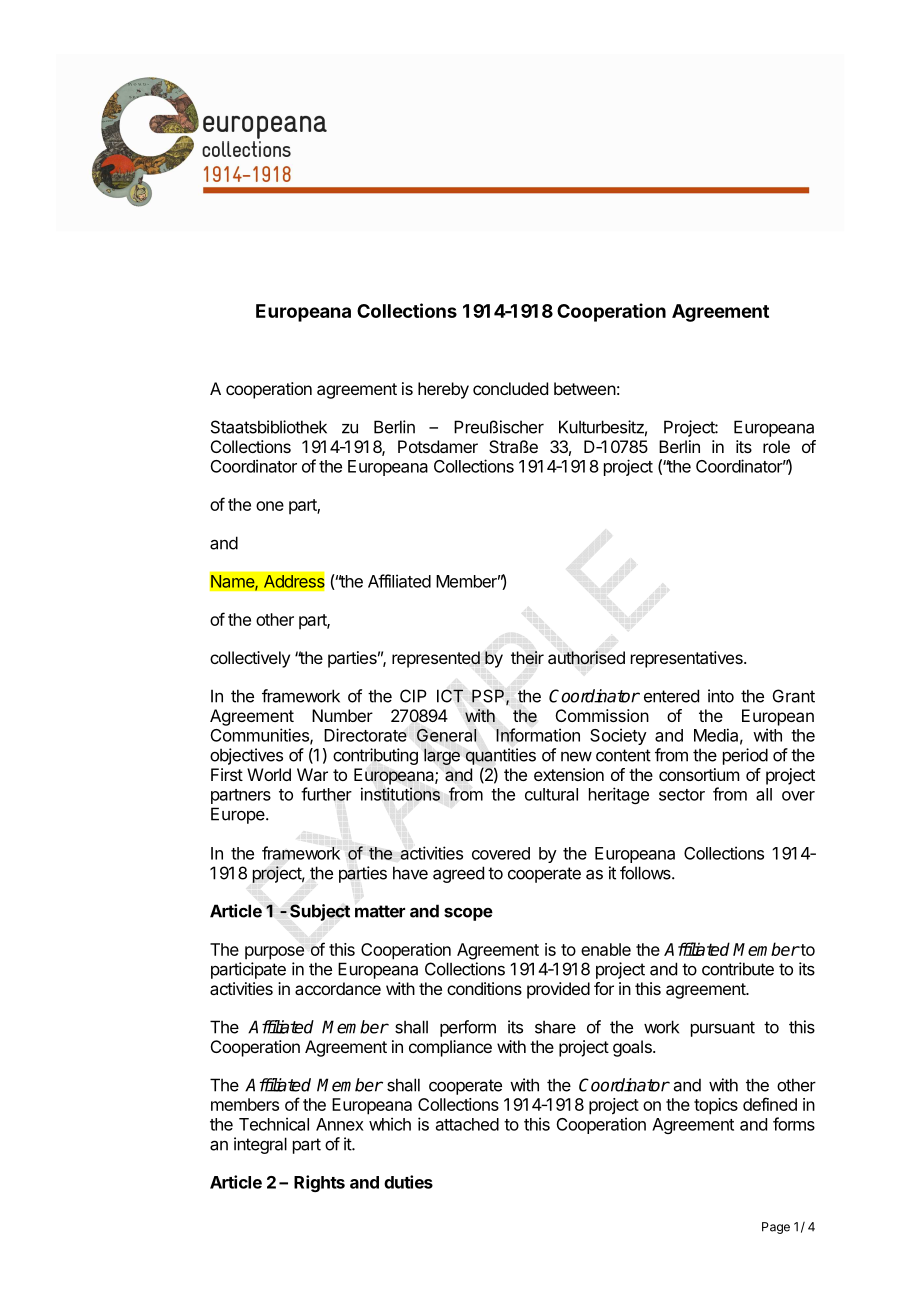  I want to click on Rights, so click(319, 1183).
